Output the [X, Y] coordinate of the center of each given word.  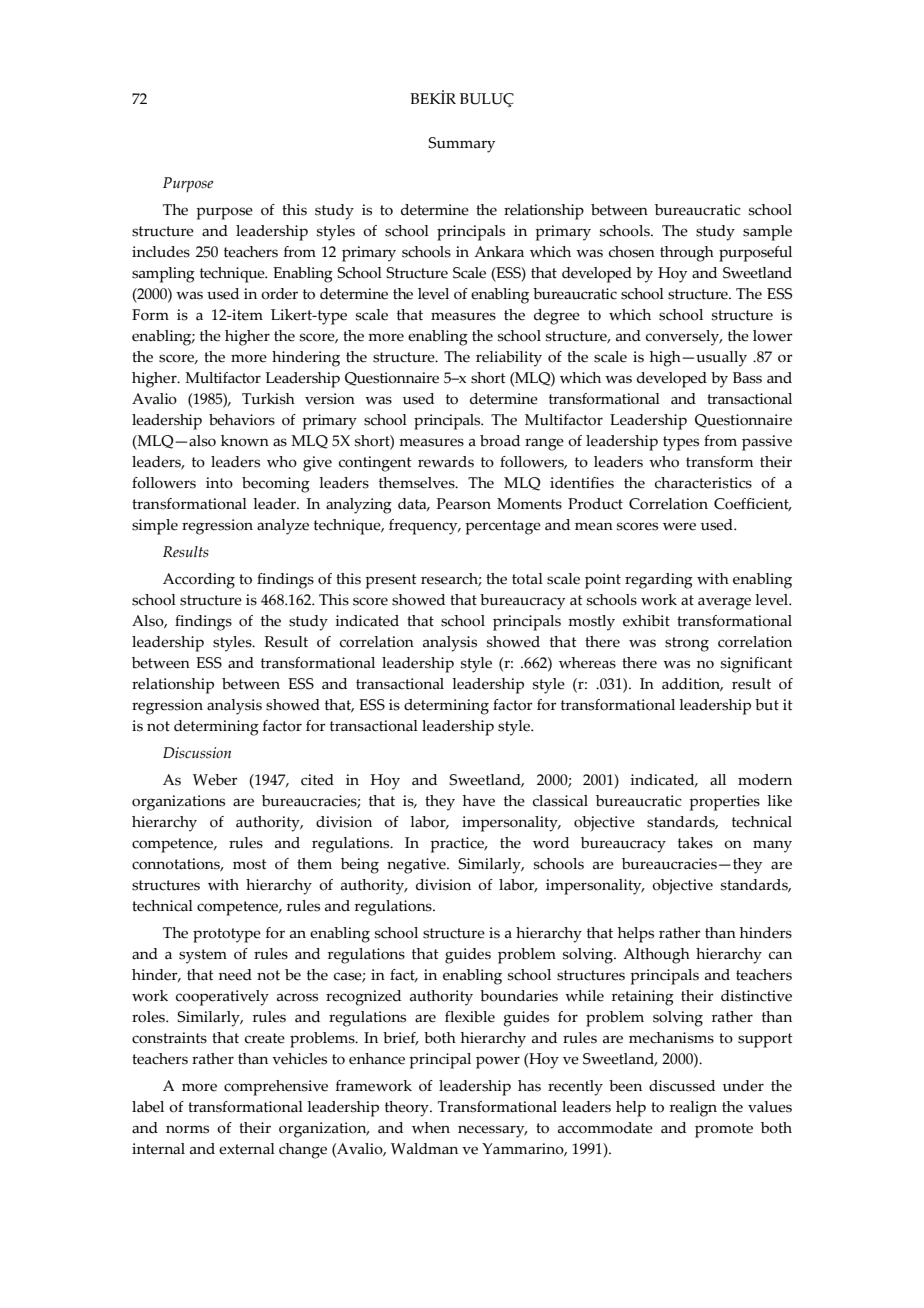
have [479, 801]
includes [161, 252]
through [687, 254]
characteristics [703, 483]
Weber [215, 780]
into [219, 483]
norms [187, 1129]
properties [724, 803]
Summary [461, 145]
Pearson [464, 504]
